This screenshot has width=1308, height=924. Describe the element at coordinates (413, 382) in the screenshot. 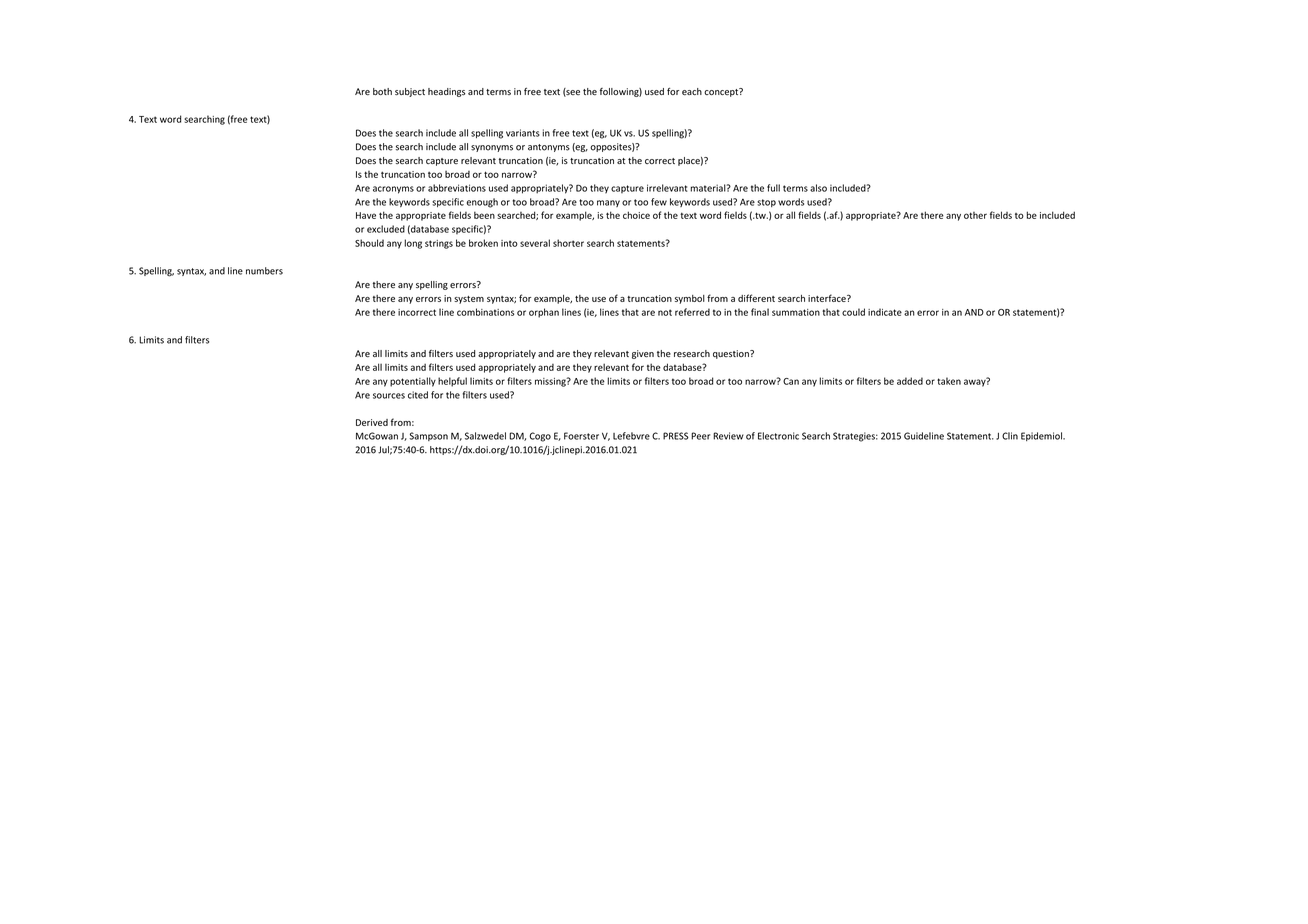

I see `potentially` at that location.
